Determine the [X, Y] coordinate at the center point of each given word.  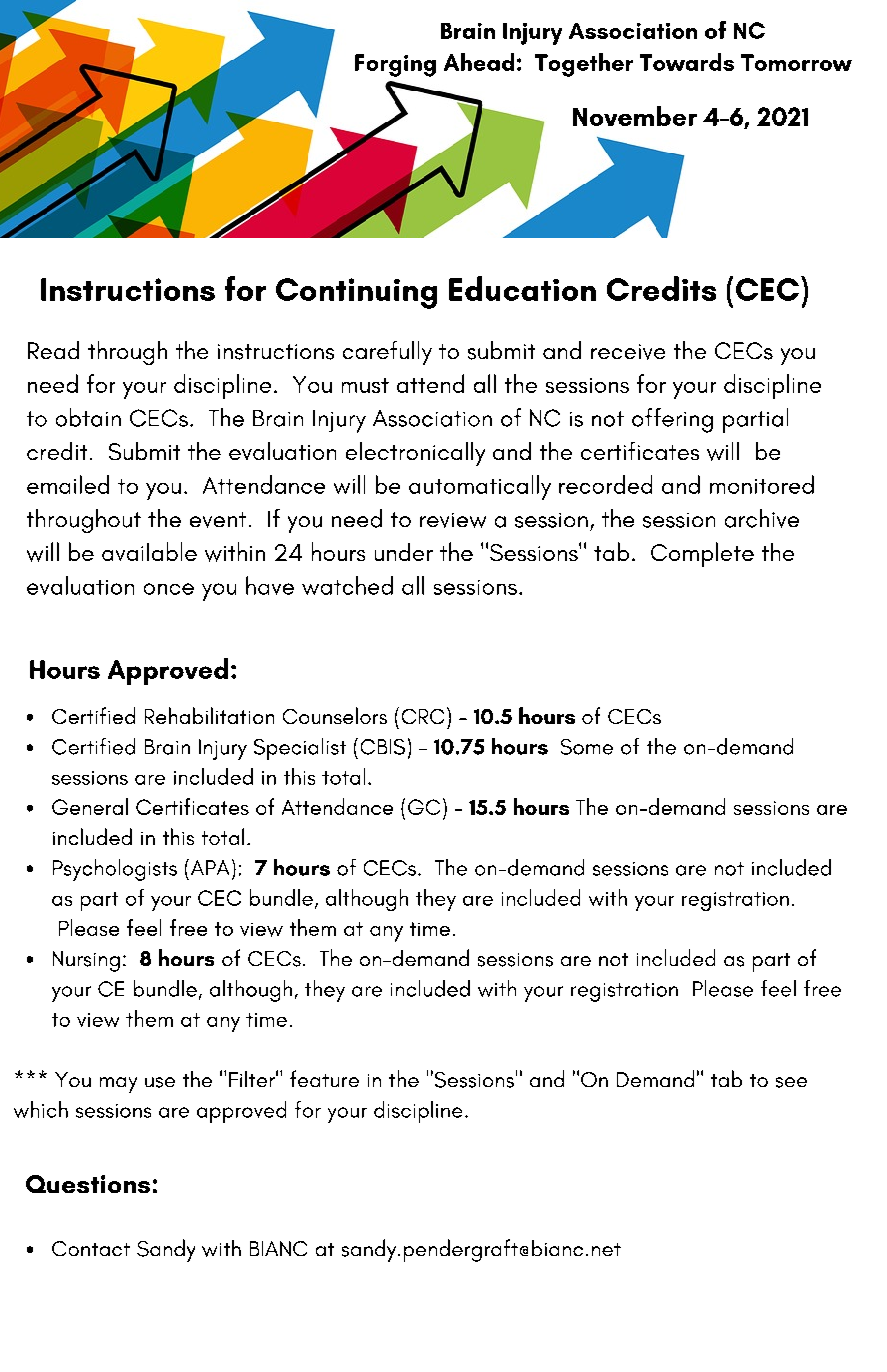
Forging [395, 65]
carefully [387, 353]
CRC [423, 716]
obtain [88, 417]
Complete [702, 554]
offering [672, 420]
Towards [687, 62]
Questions [88, 1184]
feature [324, 1078]
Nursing [86, 961]
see [791, 1082]
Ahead [479, 62]
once [169, 589]
